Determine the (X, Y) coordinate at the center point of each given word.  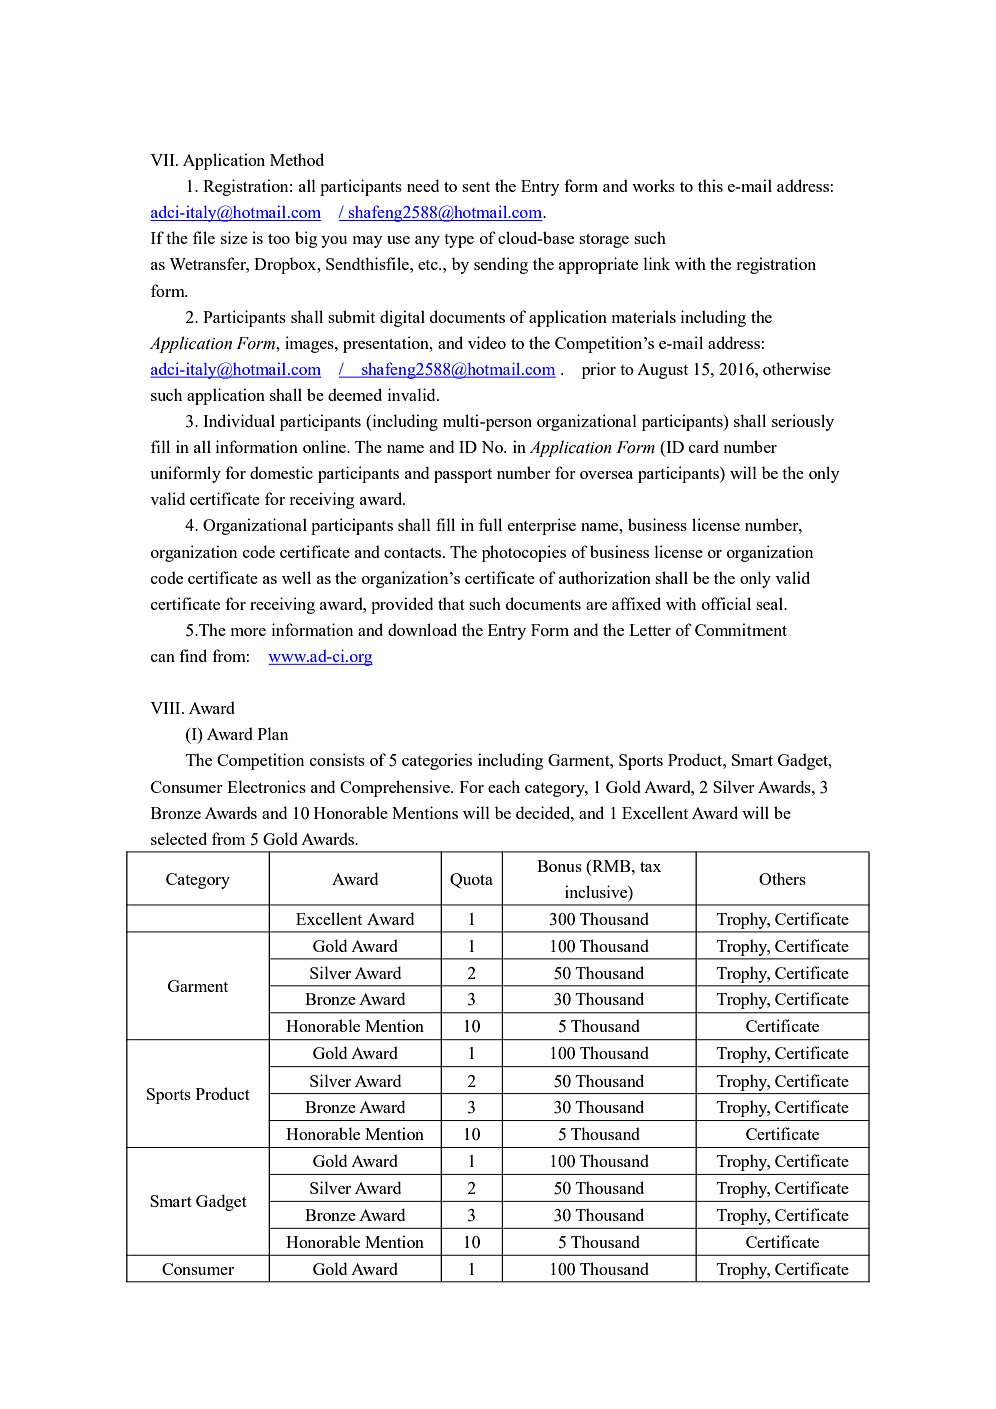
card (704, 446)
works (653, 185)
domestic (281, 472)
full (490, 524)
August (662, 371)
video (487, 342)
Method (297, 159)
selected (179, 838)
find (193, 655)
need (423, 185)
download (422, 629)
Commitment (741, 629)
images (310, 344)
